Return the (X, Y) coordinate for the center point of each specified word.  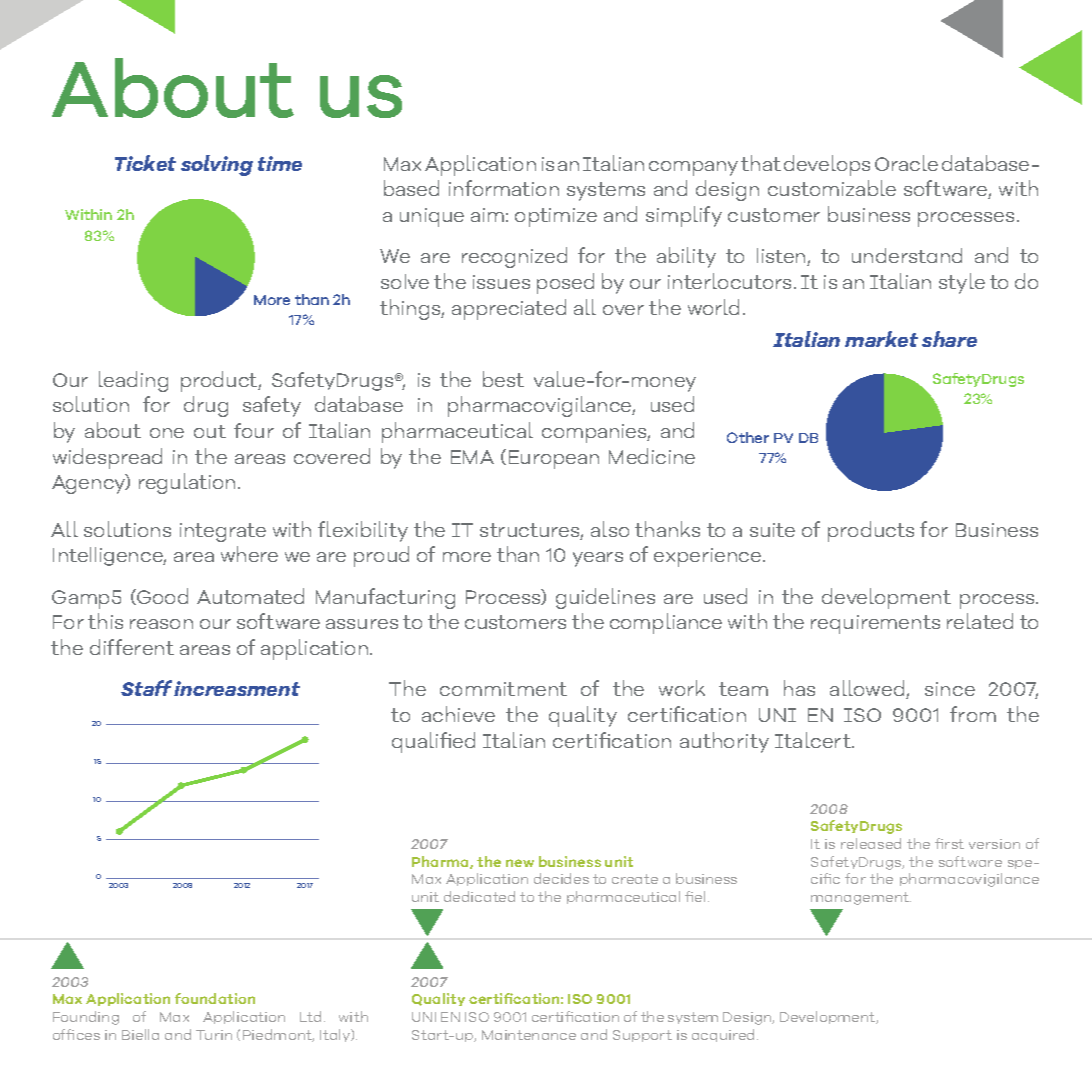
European (554, 459)
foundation (215, 998)
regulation (189, 483)
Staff (146, 688)
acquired (725, 1035)
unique (432, 217)
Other (748, 437)
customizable (832, 188)
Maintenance (529, 1035)
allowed (868, 689)
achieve (458, 714)
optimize (556, 217)
